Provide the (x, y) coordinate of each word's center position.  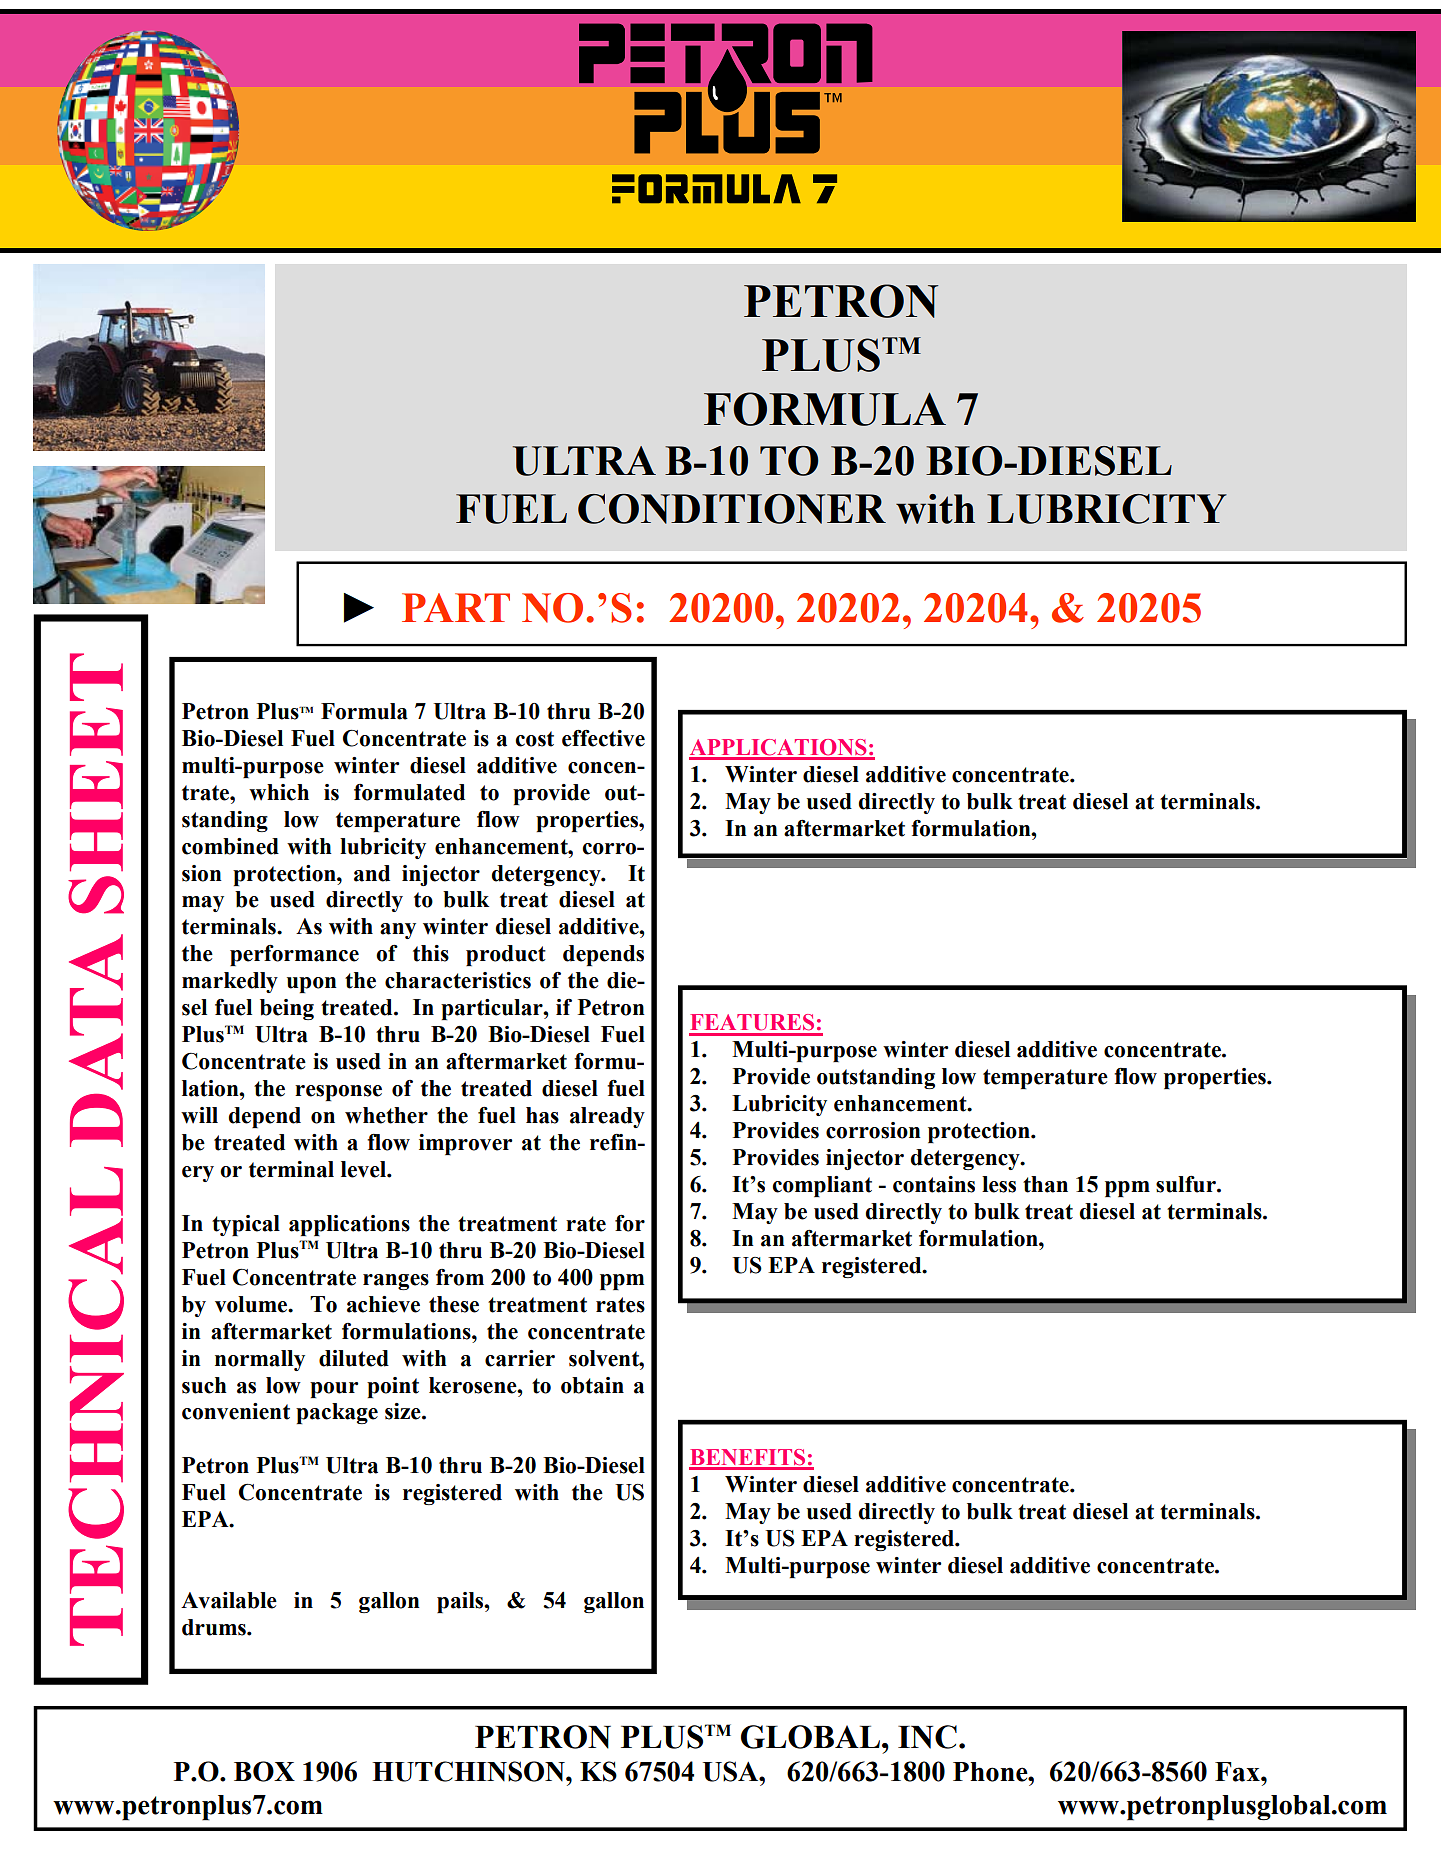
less (999, 1184)
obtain (592, 1385)
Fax (1238, 1772)
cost (534, 739)
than (1045, 1184)
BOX (264, 1771)
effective (603, 738)
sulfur (1187, 1184)
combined (230, 846)
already (607, 1117)
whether (386, 1115)
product (506, 955)
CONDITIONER (732, 509)
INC (927, 1737)
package (337, 1413)
